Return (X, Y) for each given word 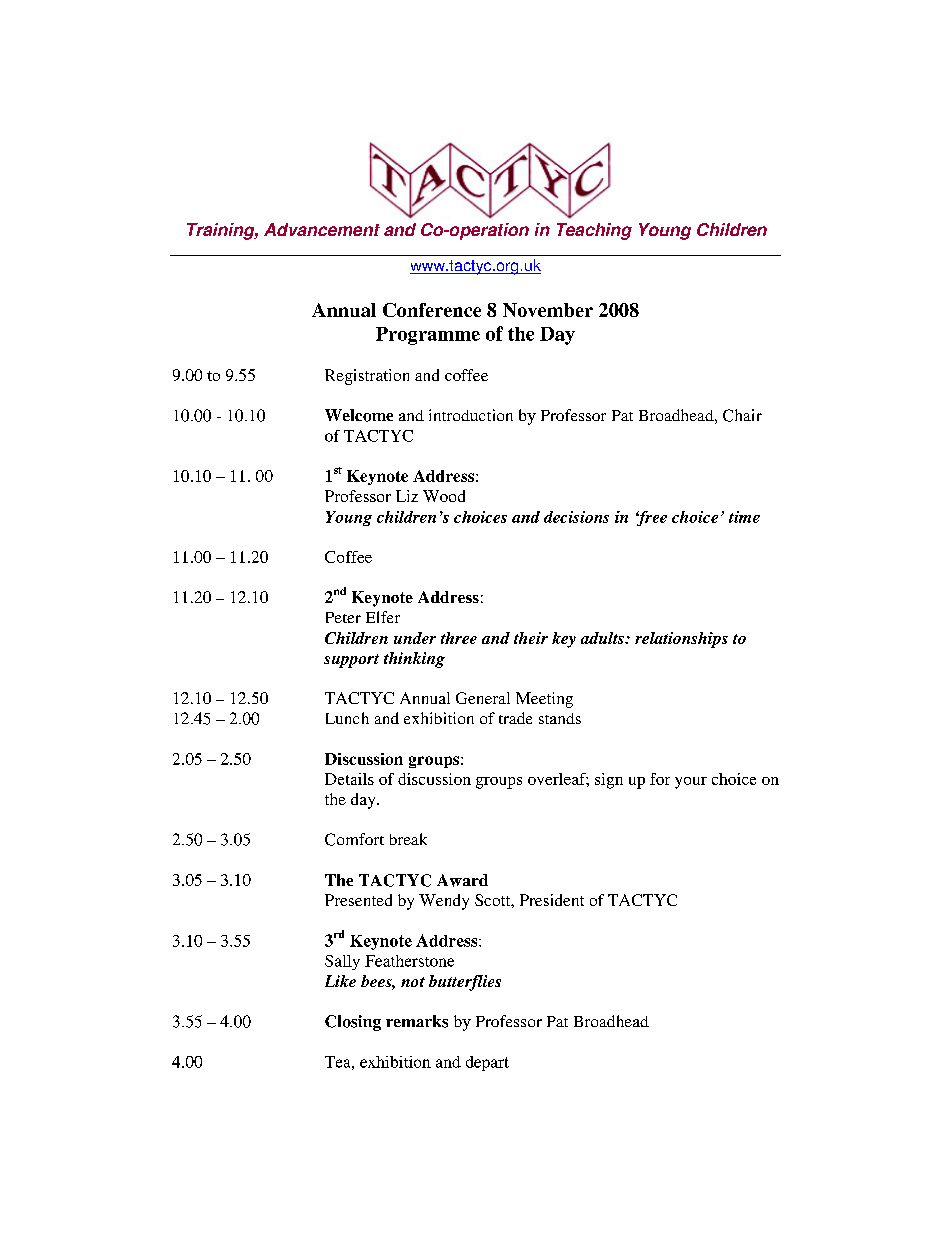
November (548, 310)
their (531, 638)
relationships (681, 640)
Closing (353, 1023)
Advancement (322, 229)
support (351, 661)
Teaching (594, 231)
